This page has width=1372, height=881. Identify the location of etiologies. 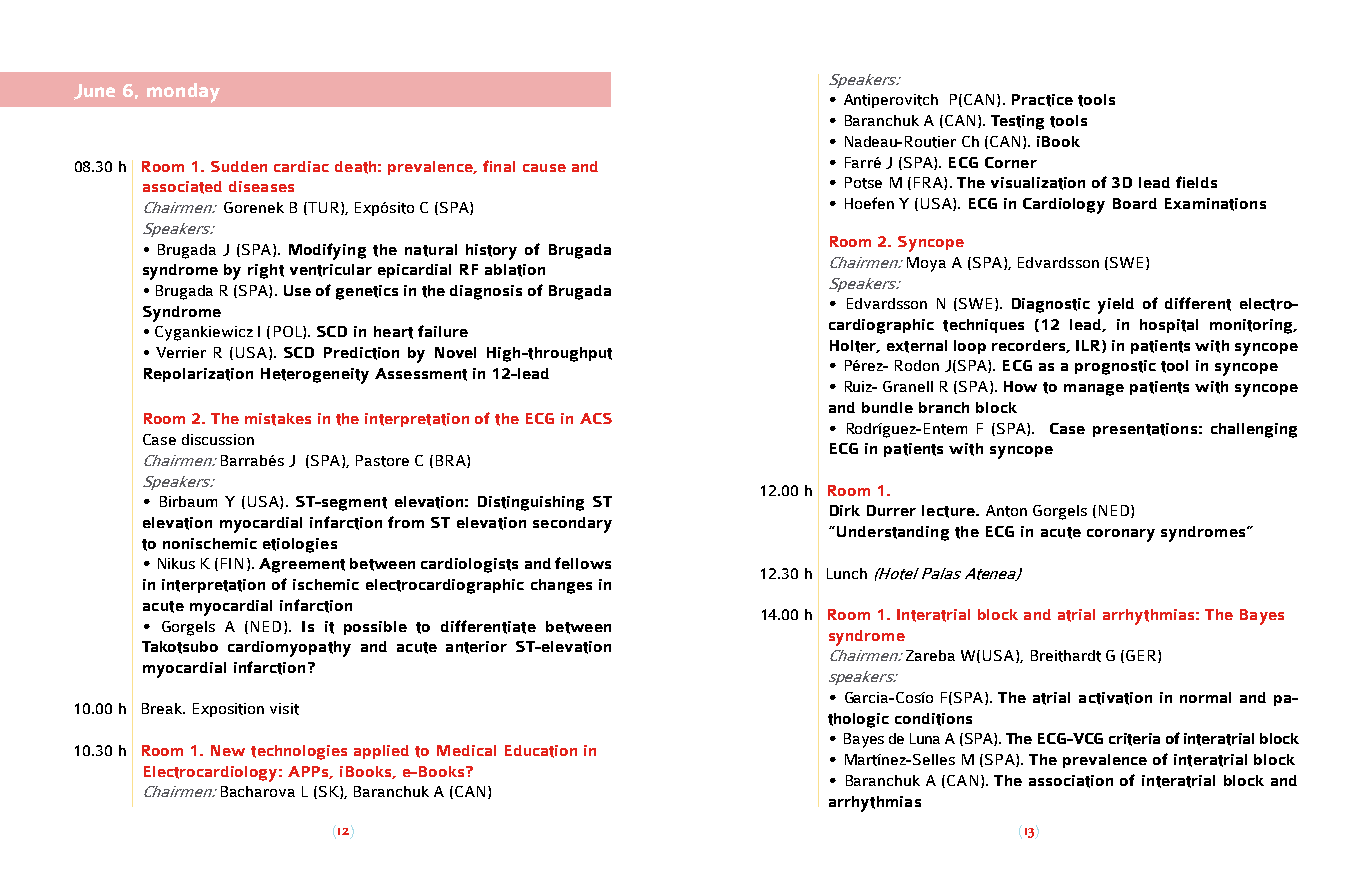
(300, 545).
